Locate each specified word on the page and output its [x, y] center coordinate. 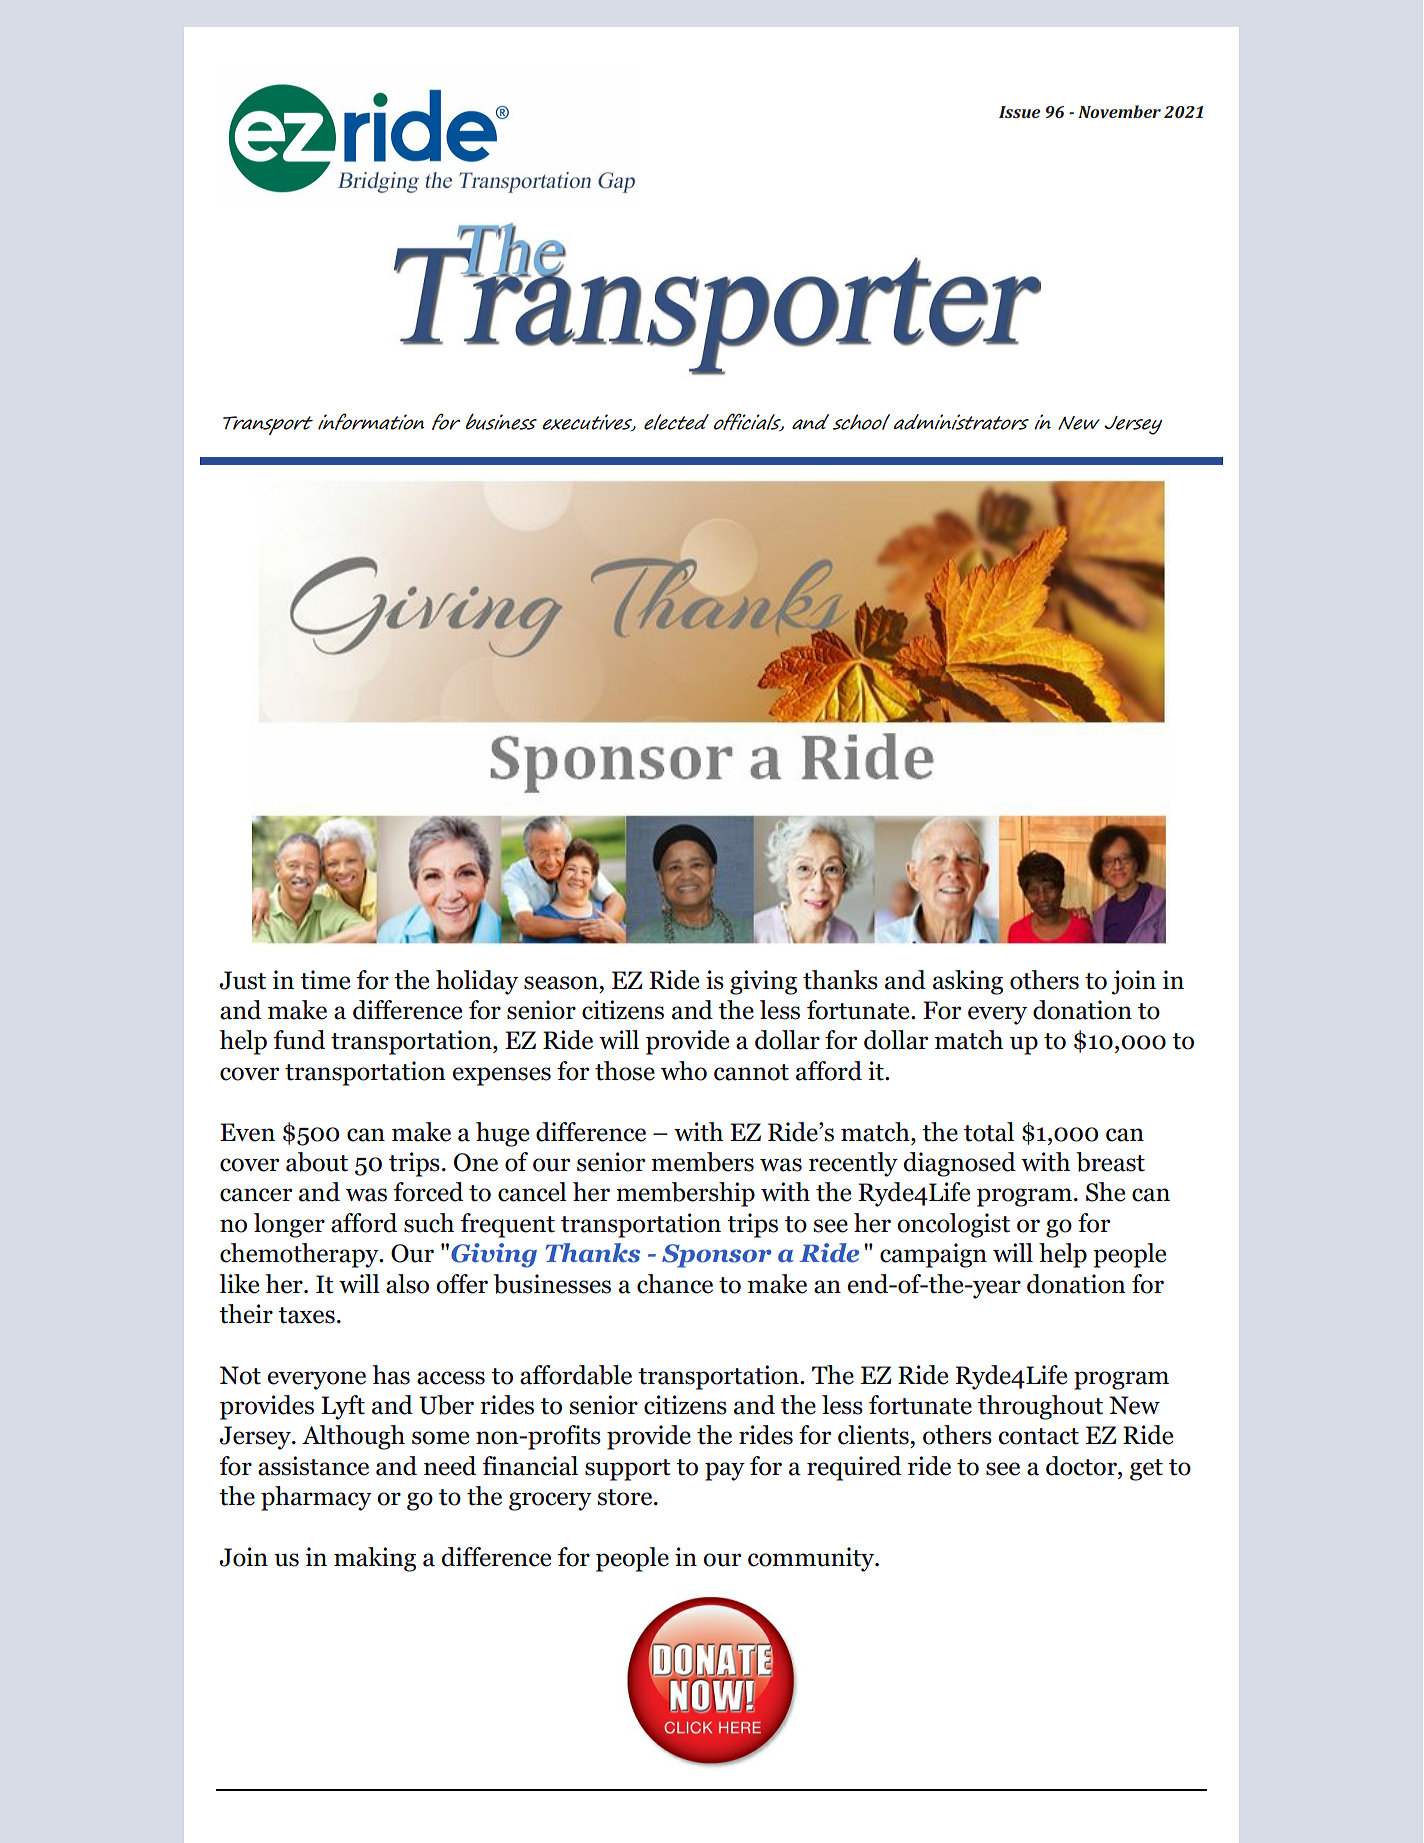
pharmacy [316, 1498]
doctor [1082, 1466]
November [1119, 111]
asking [968, 982]
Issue [1019, 112]
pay [725, 1471]
